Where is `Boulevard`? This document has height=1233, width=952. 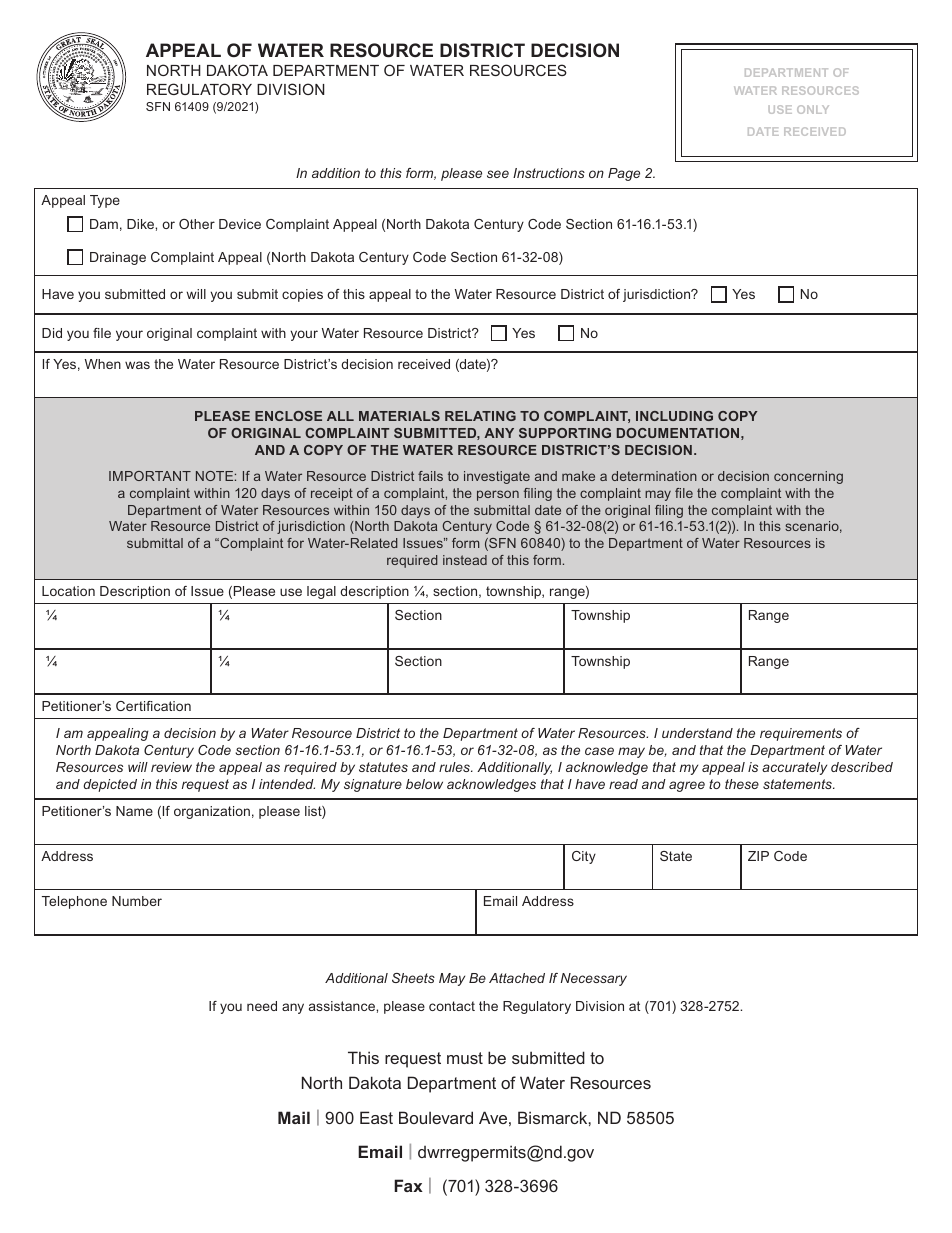 Boulevard is located at coordinates (436, 1117).
